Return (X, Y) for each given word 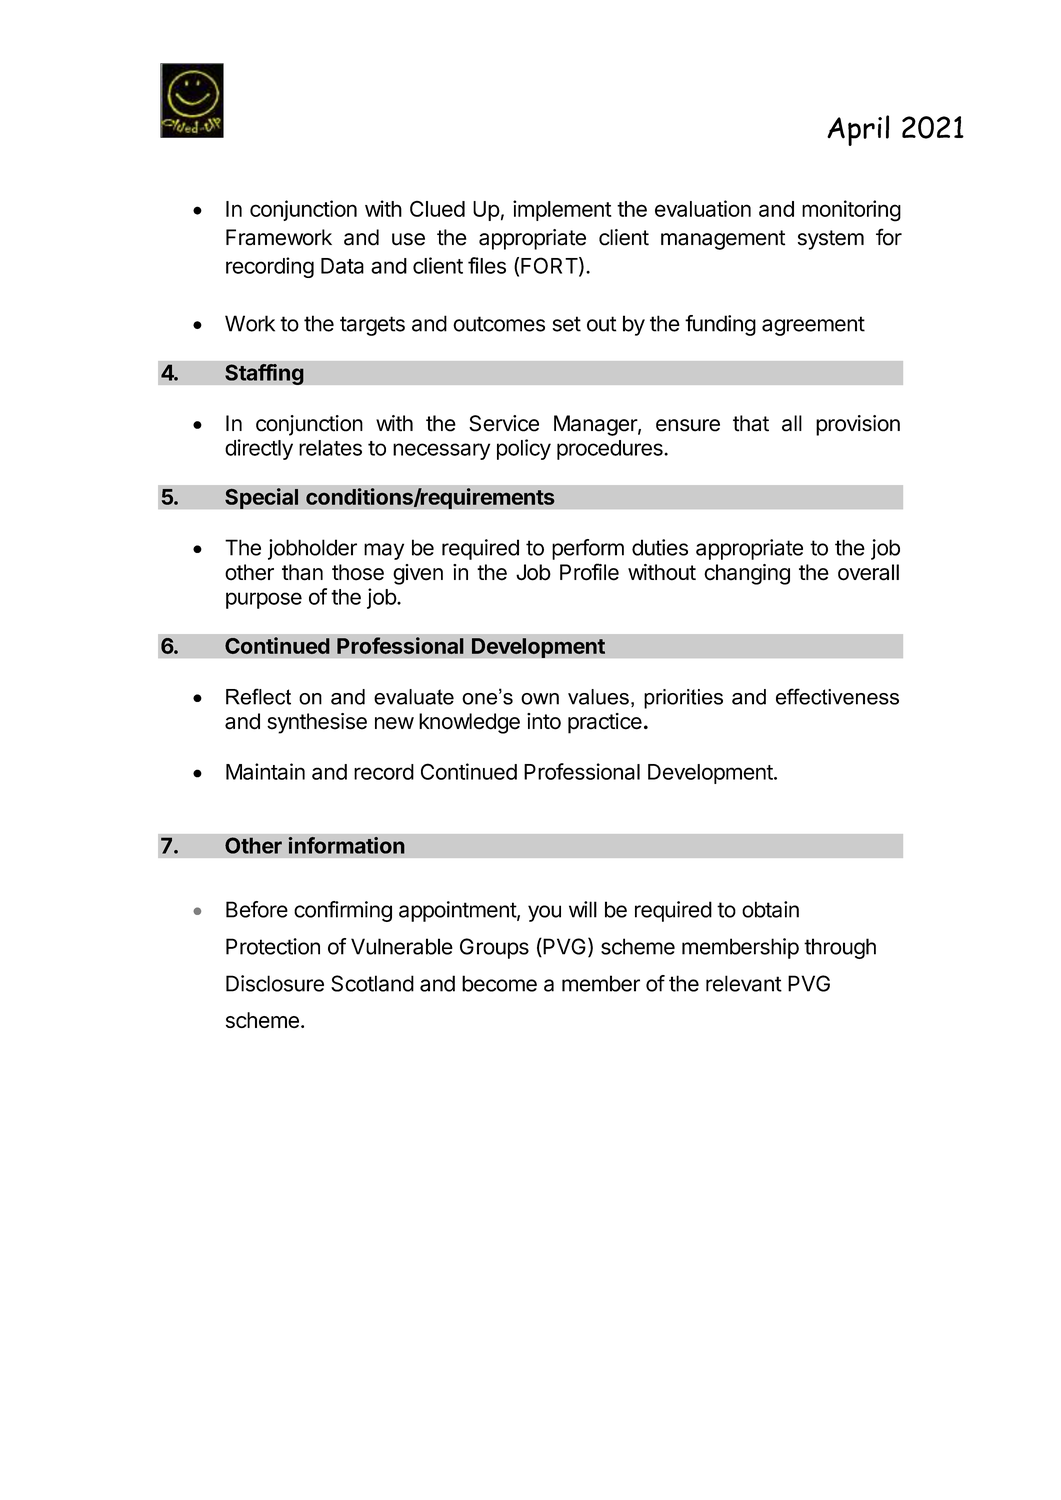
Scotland (372, 983)
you (544, 913)
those (358, 572)
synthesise (317, 723)
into (544, 721)
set (566, 324)
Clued (437, 209)
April (858, 130)
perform (588, 549)
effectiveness (837, 696)
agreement (813, 326)
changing (747, 574)
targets (372, 326)
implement (562, 210)
